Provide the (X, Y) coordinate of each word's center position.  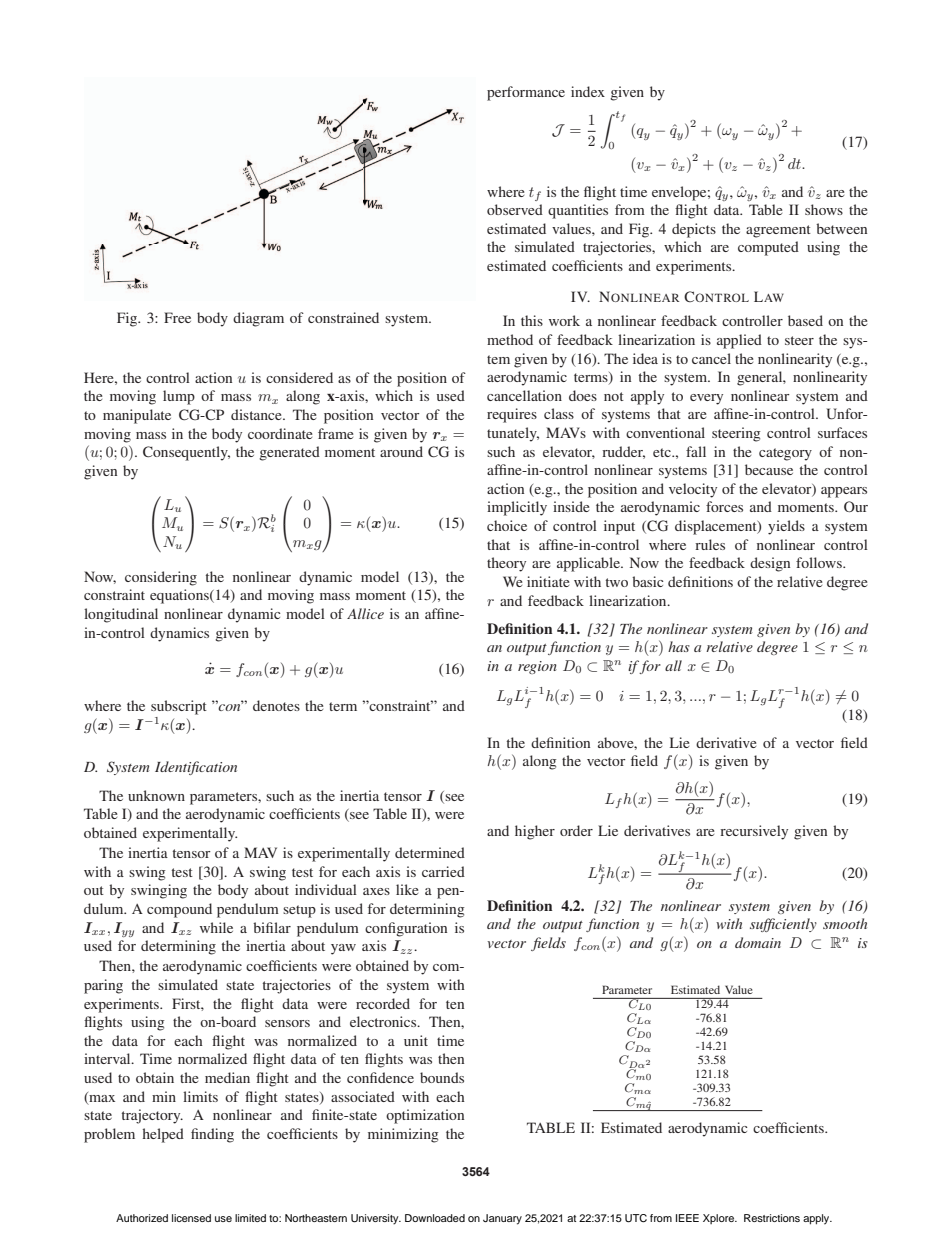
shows (824, 209)
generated (289, 453)
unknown (156, 795)
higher (535, 832)
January (502, 1219)
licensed (191, 1218)
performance (526, 93)
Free (177, 317)
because (769, 469)
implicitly (517, 508)
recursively (754, 832)
